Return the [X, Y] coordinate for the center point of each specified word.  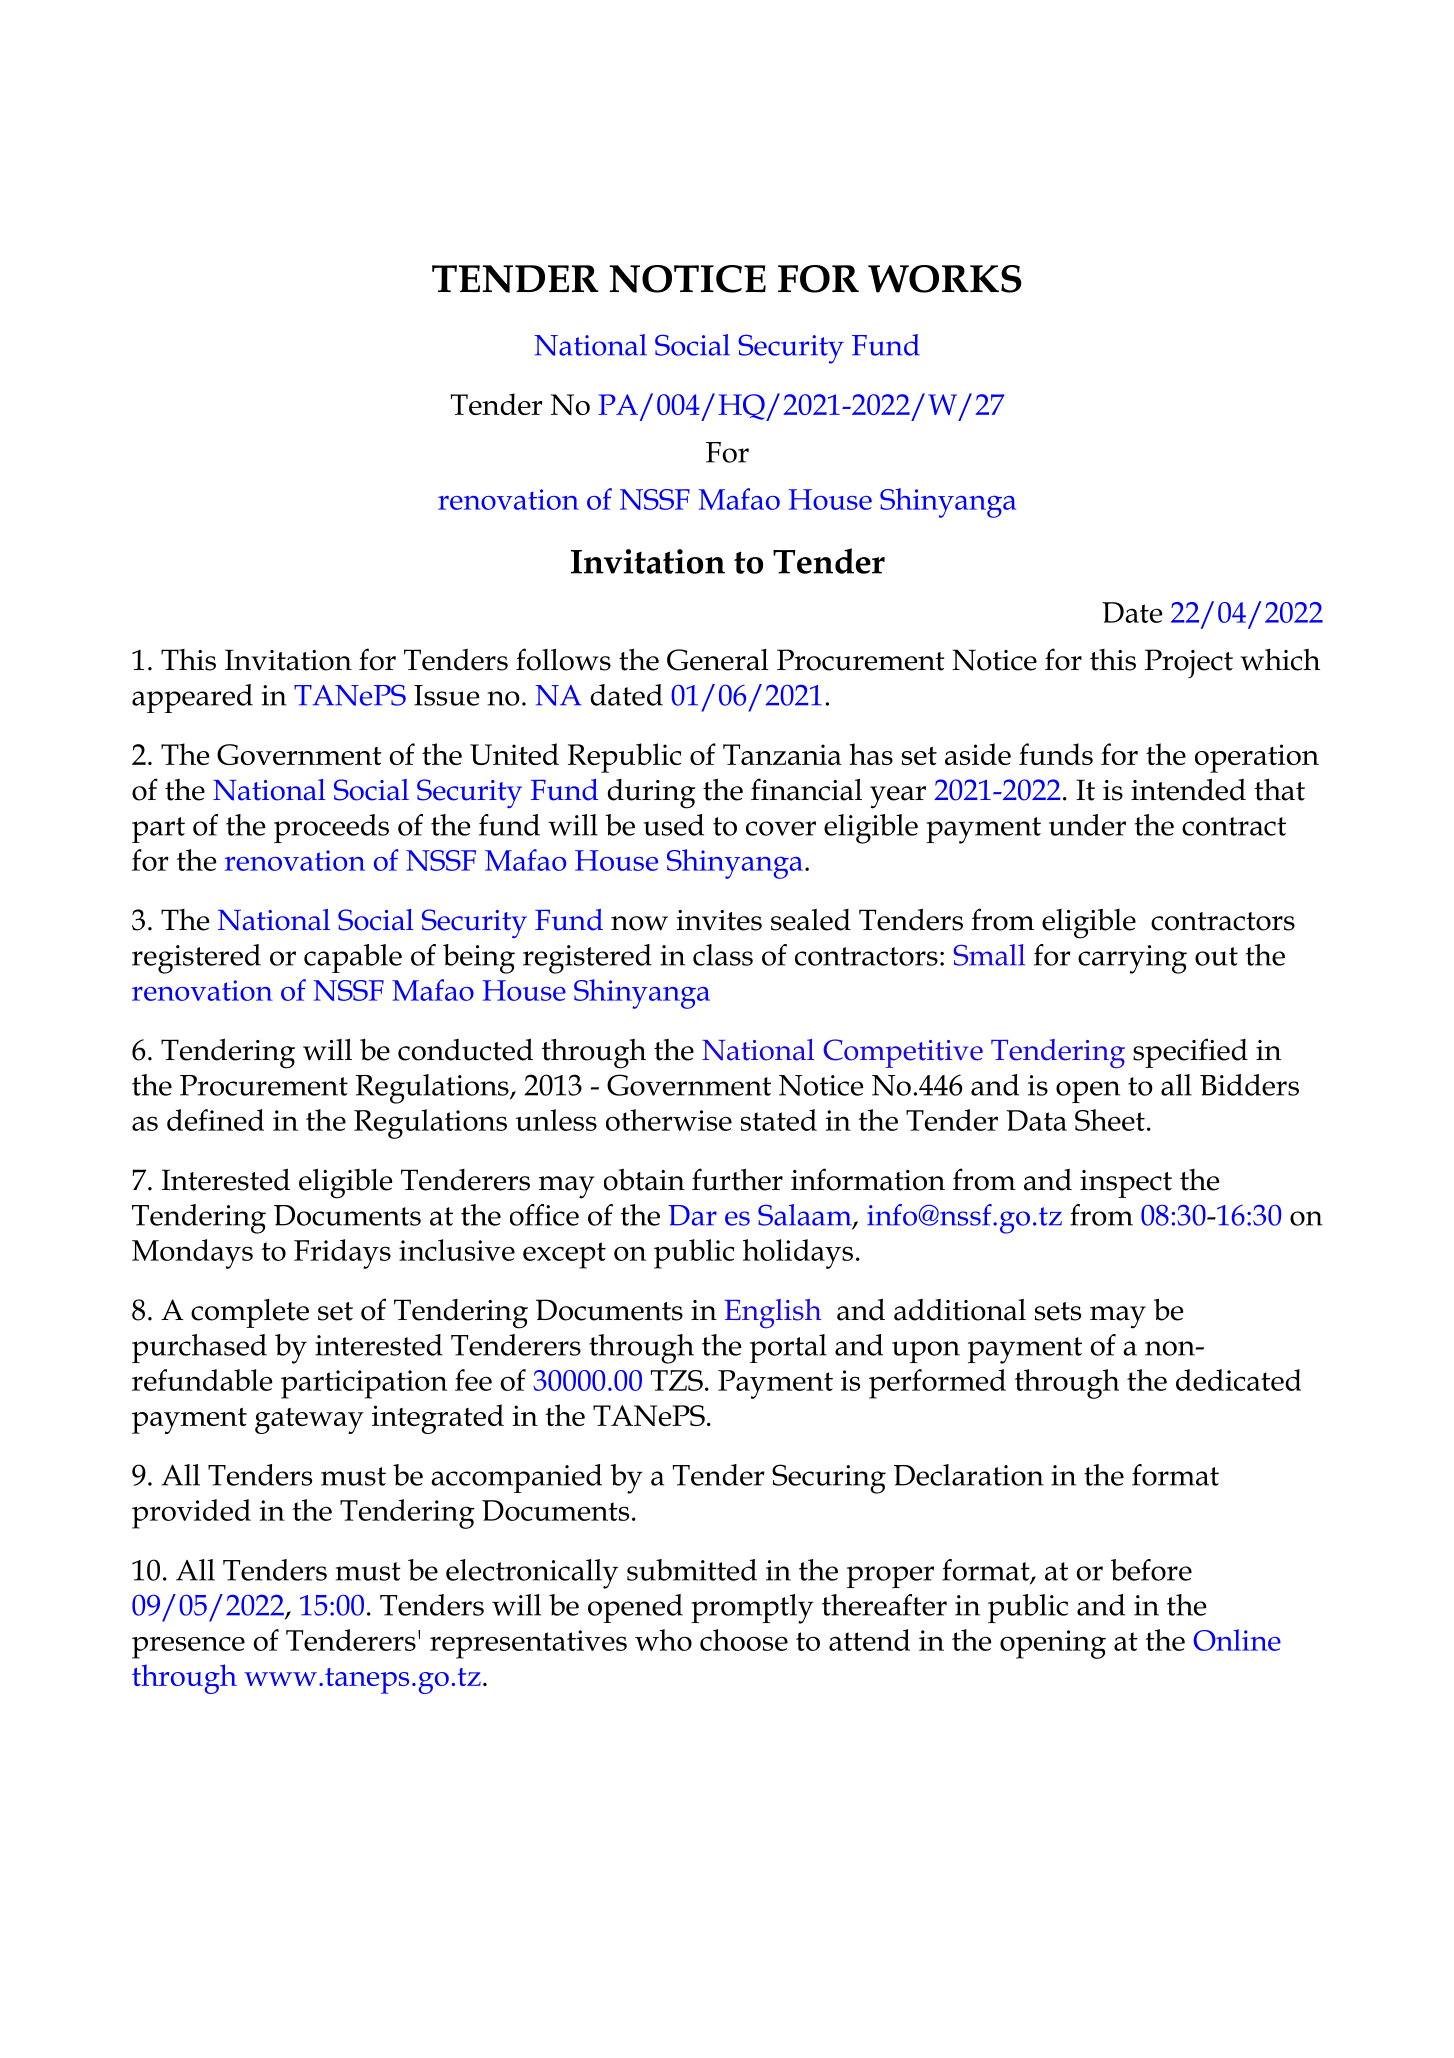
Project [1189, 663]
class [723, 955]
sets [1058, 1311]
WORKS [945, 279]
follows [563, 659]
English [773, 1313]
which [1280, 659]
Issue [446, 695]
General [718, 660]
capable [353, 958]
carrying [1132, 959]
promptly [752, 1609]
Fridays [342, 1254]
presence [188, 1648]
